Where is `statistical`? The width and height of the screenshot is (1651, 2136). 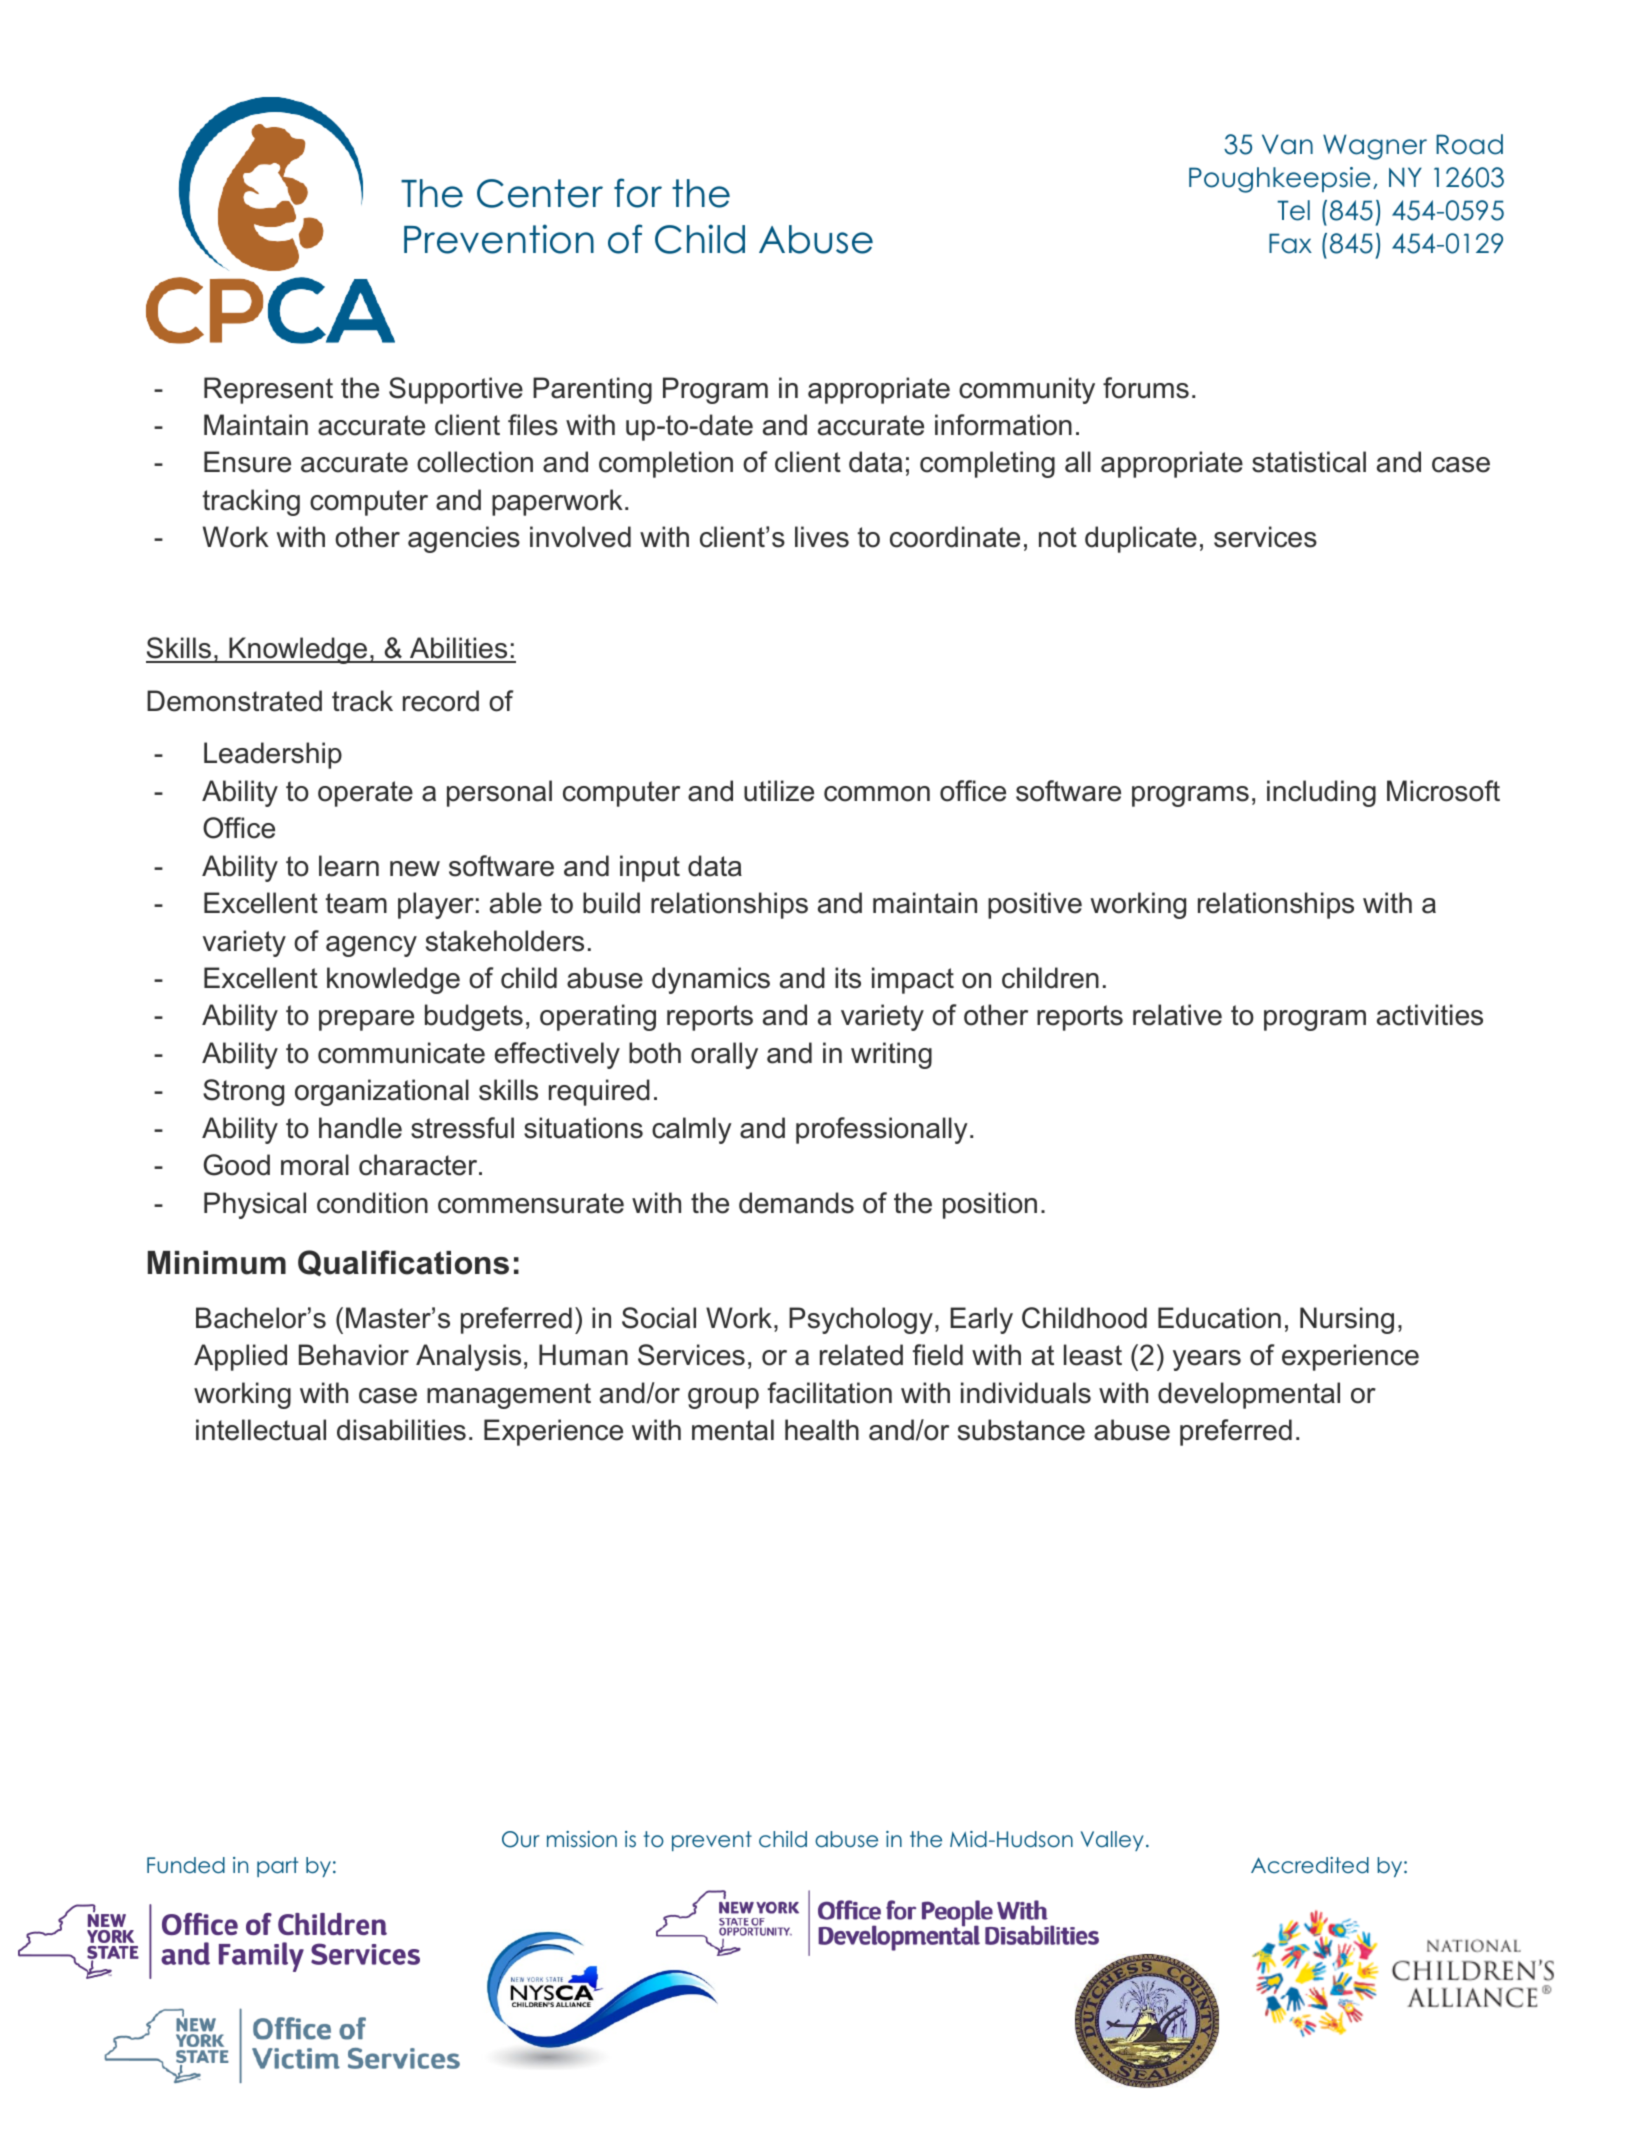 statistical is located at coordinates (1309, 462).
